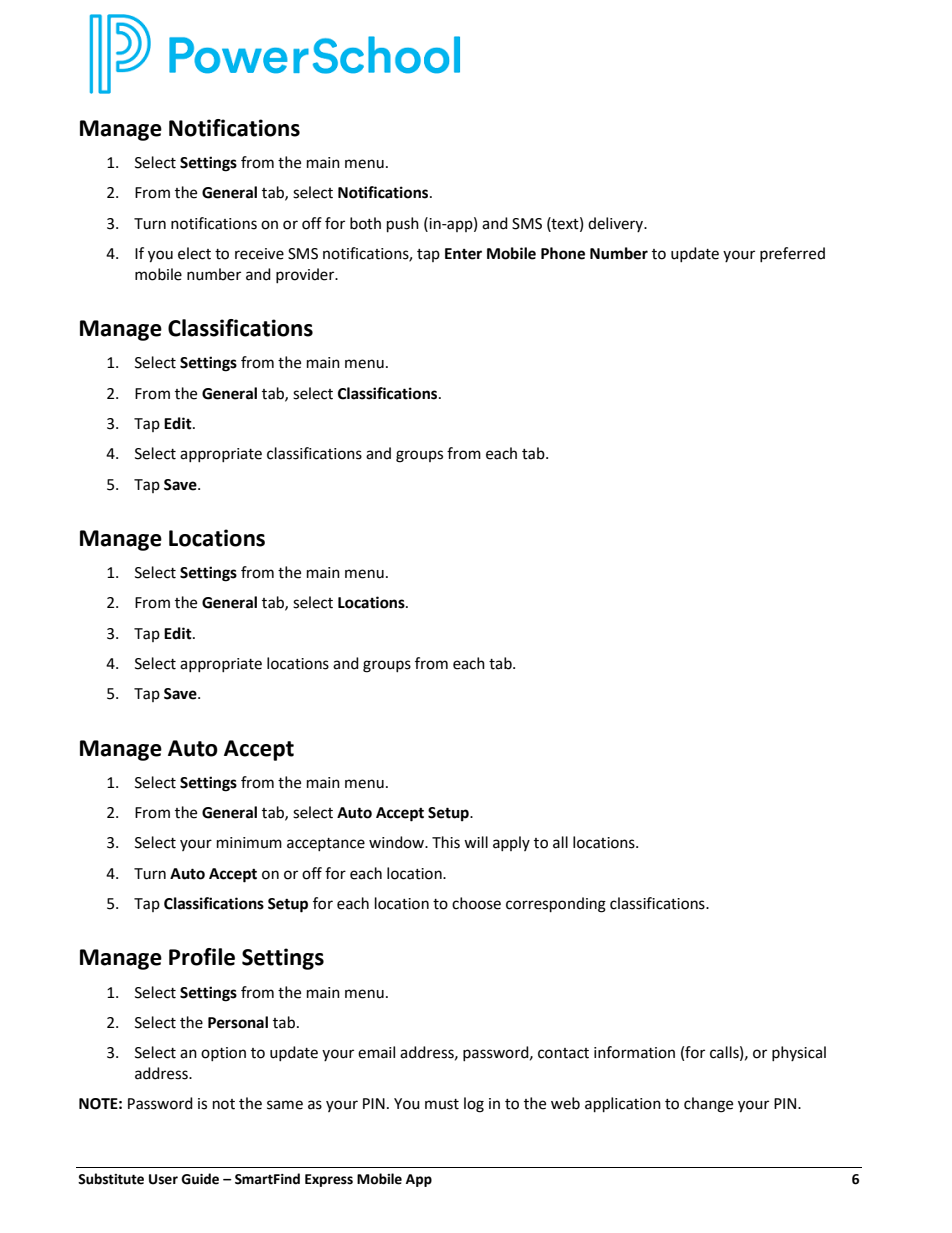 Image resolution: width=952 pixels, height=1233 pixels. Describe the element at coordinates (476, 903) in the image. I see `choose` at that location.
